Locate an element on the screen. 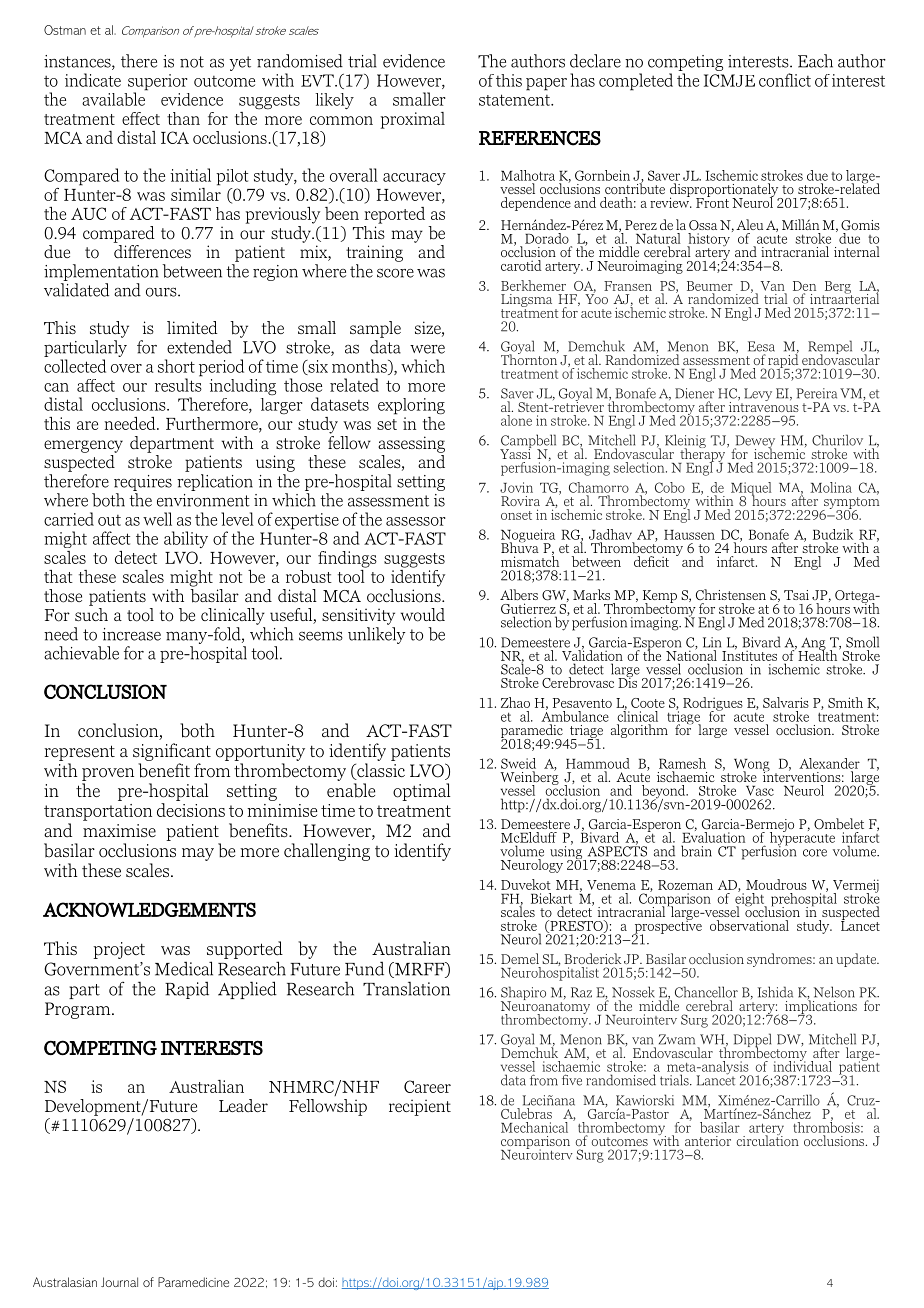  Mechanical is located at coordinates (534, 1127).
